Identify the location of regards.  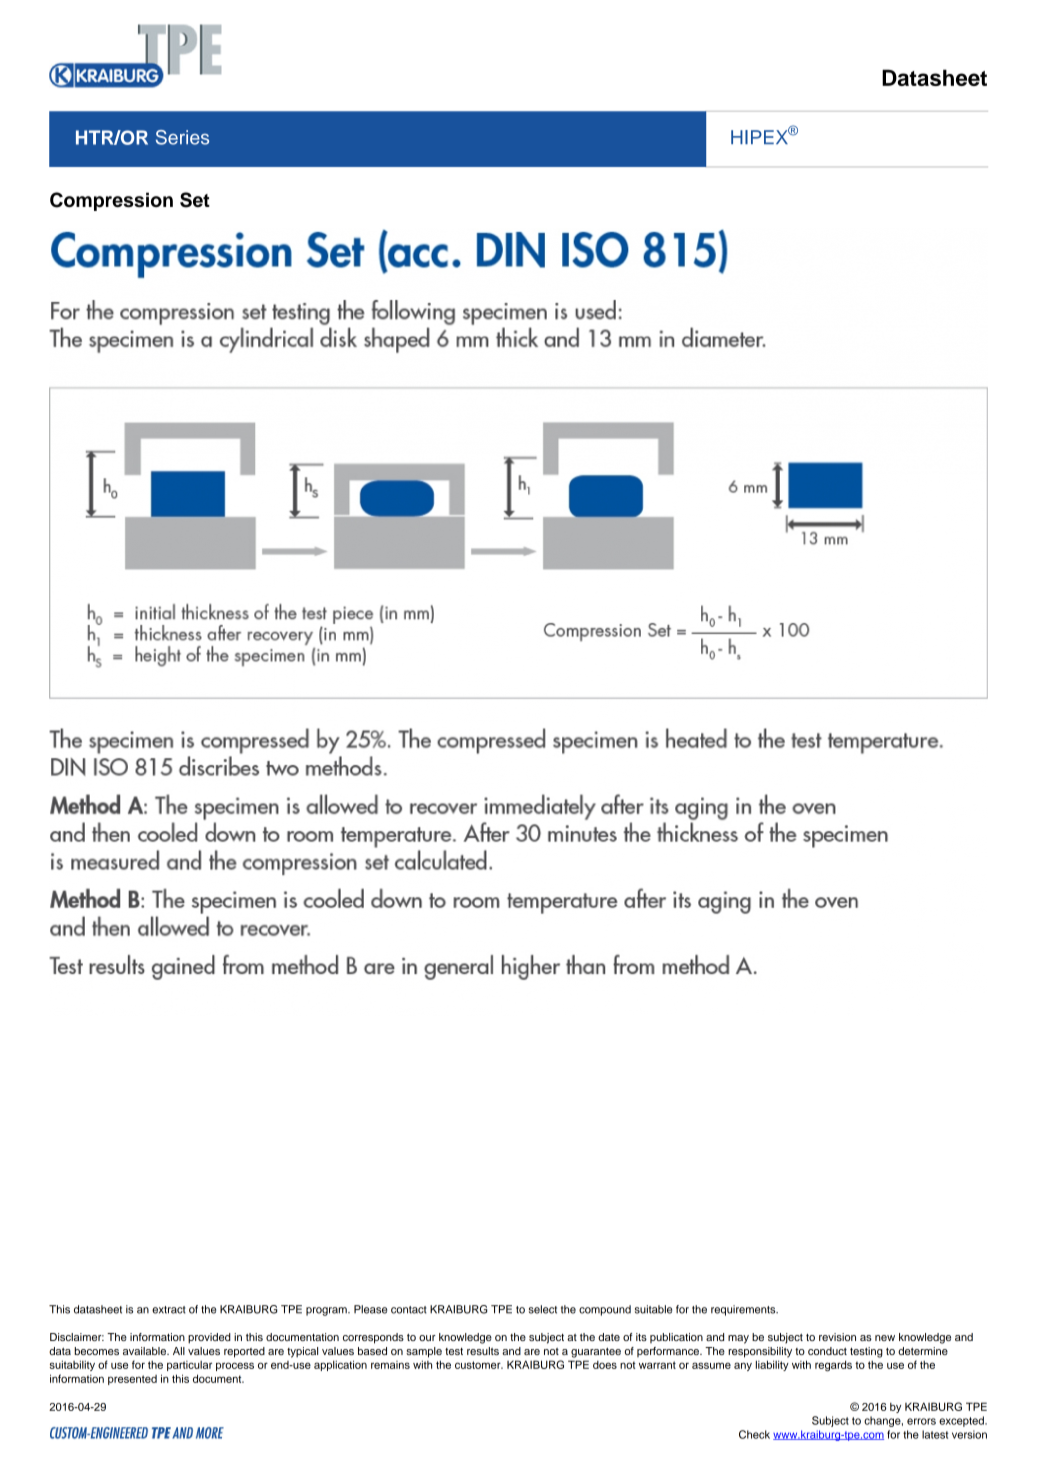
(833, 1366).
